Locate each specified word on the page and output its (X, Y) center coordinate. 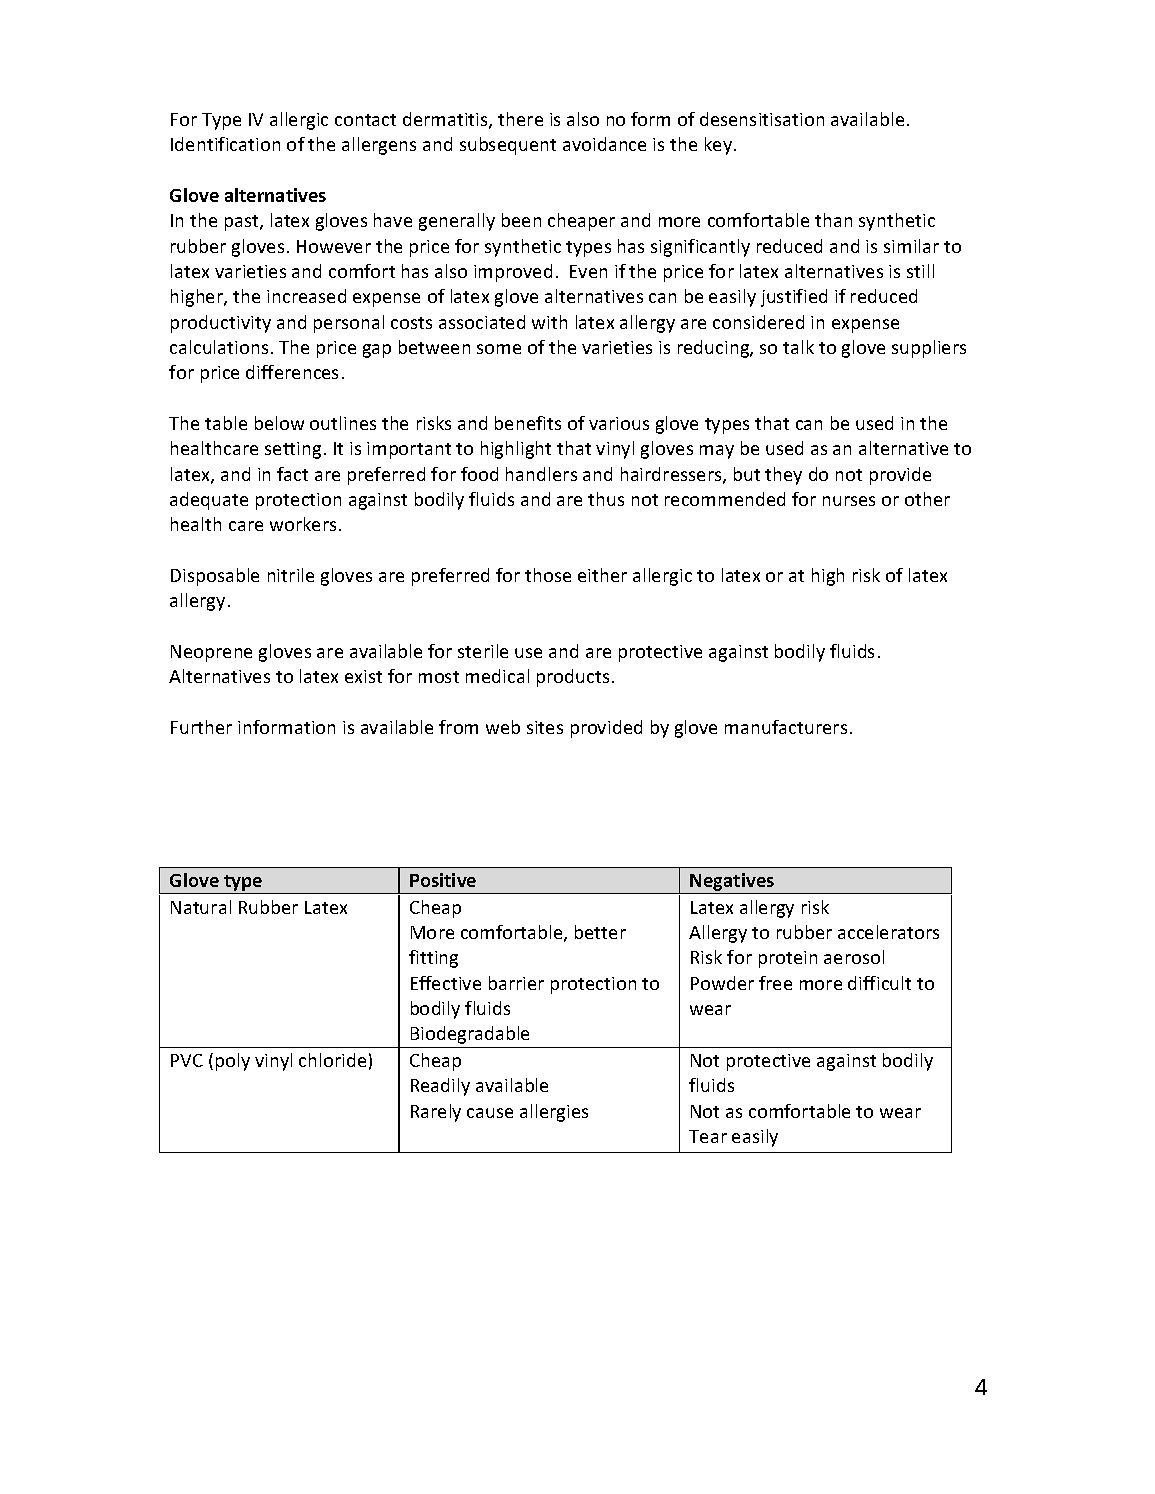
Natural (201, 907)
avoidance (604, 144)
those (548, 575)
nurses (849, 501)
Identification (225, 144)
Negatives (732, 883)
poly (233, 1062)
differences (292, 372)
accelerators (888, 932)
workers (303, 524)
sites (545, 727)
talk (798, 347)
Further (201, 727)
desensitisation (762, 119)
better (600, 932)
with (549, 322)
